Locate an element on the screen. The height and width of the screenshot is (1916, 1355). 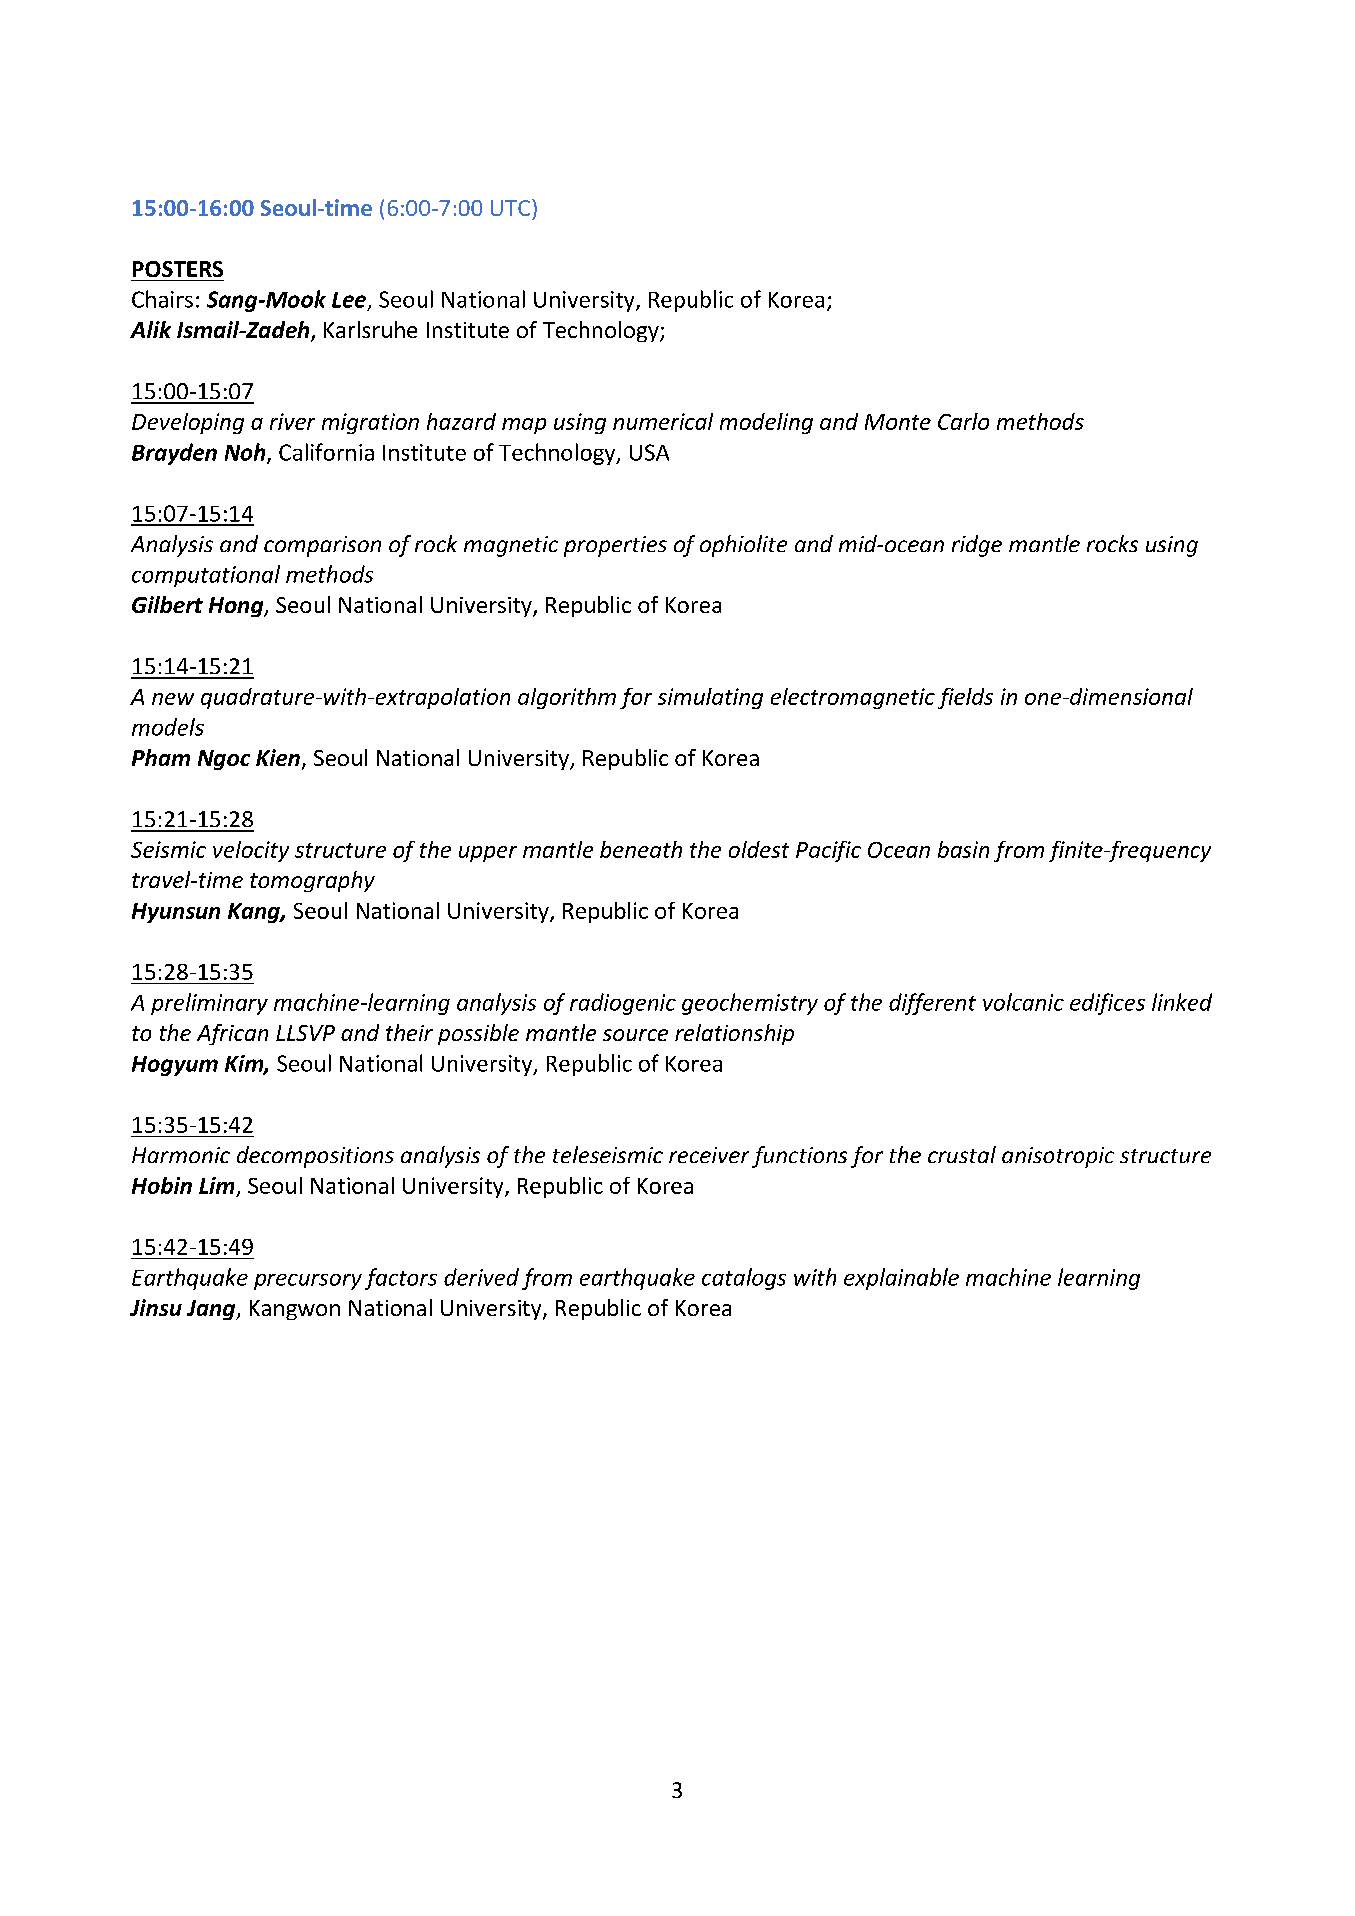
Pham is located at coordinates (161, 757).
